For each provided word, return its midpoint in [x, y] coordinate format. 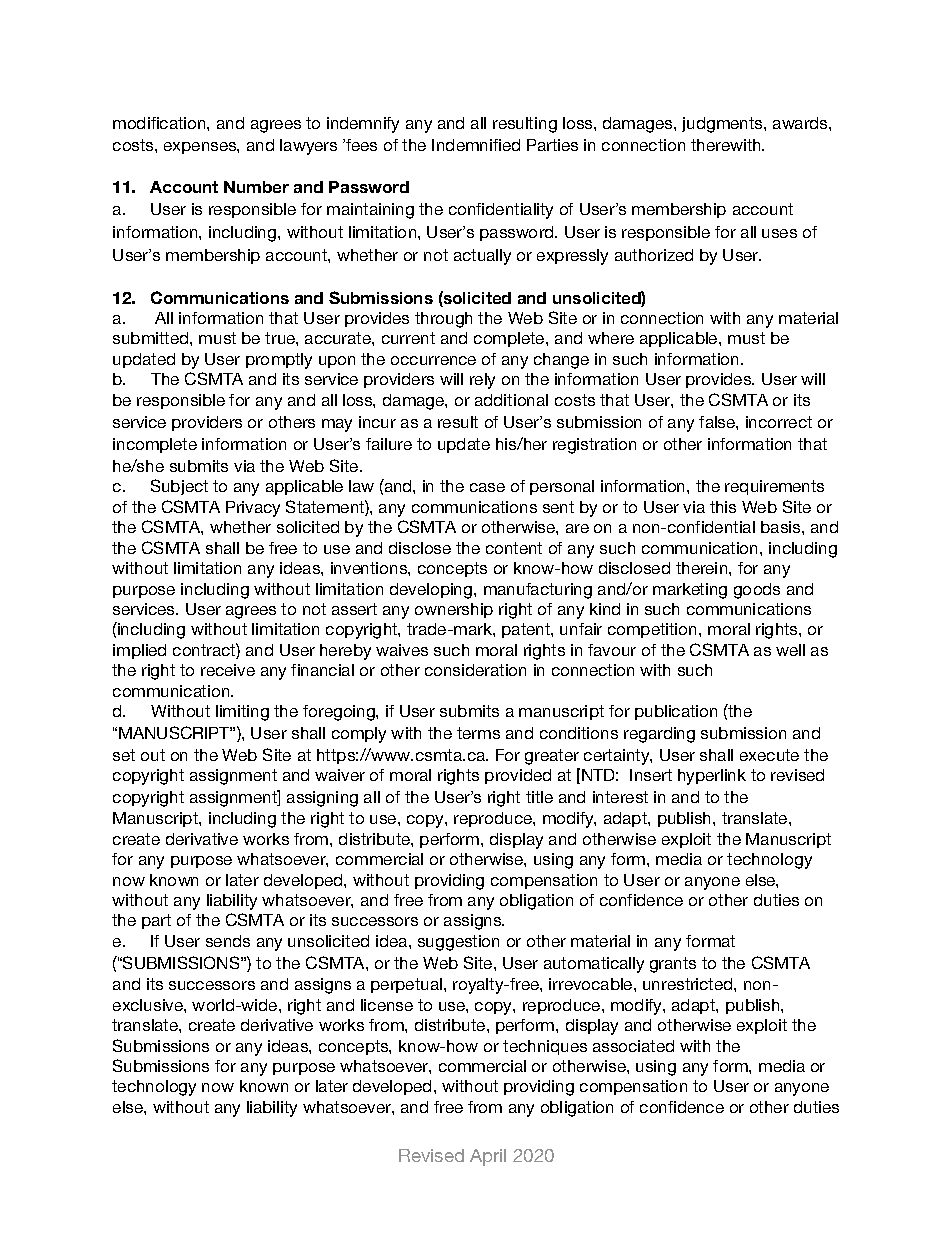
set [124, 755]
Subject [179, 487]
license [387, 1005]
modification [160, 123]
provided [518, 776]
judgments [723, 125]
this [723, 507]
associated [633, 1046]
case [487, 487]
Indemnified [476, 145]
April [488, 1157]
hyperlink [712, 777]
